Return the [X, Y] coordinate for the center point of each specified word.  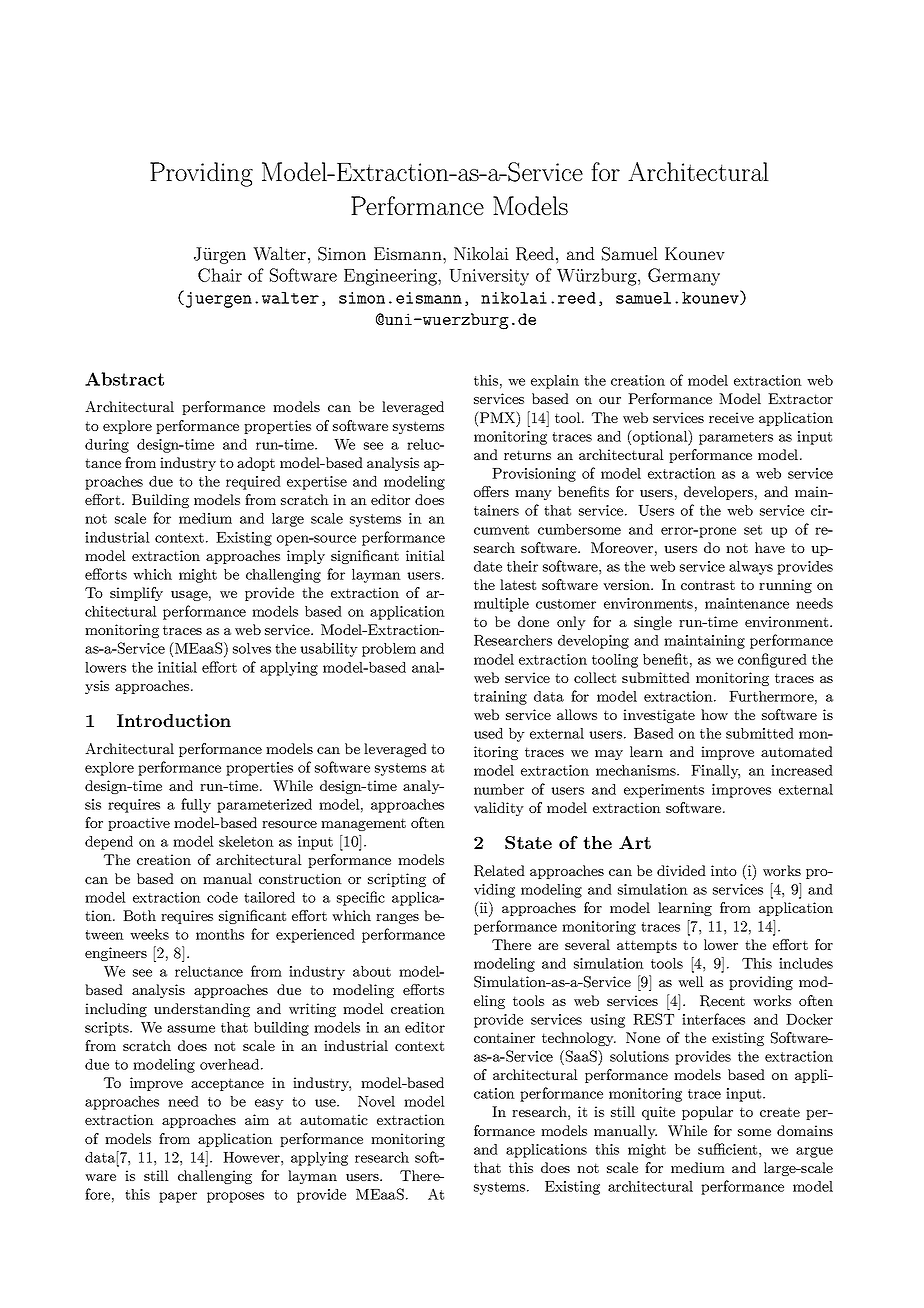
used [488, 733]
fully [196, 805]
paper [178, 1197]
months [220, 934]
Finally [715, 772]
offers [491, 491]
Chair [220, 275]
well [691, 981]
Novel [376, 1101]
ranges [397, 919]
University [489, 277]
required [253, 483]
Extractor [800, 398]
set [753, 530]
